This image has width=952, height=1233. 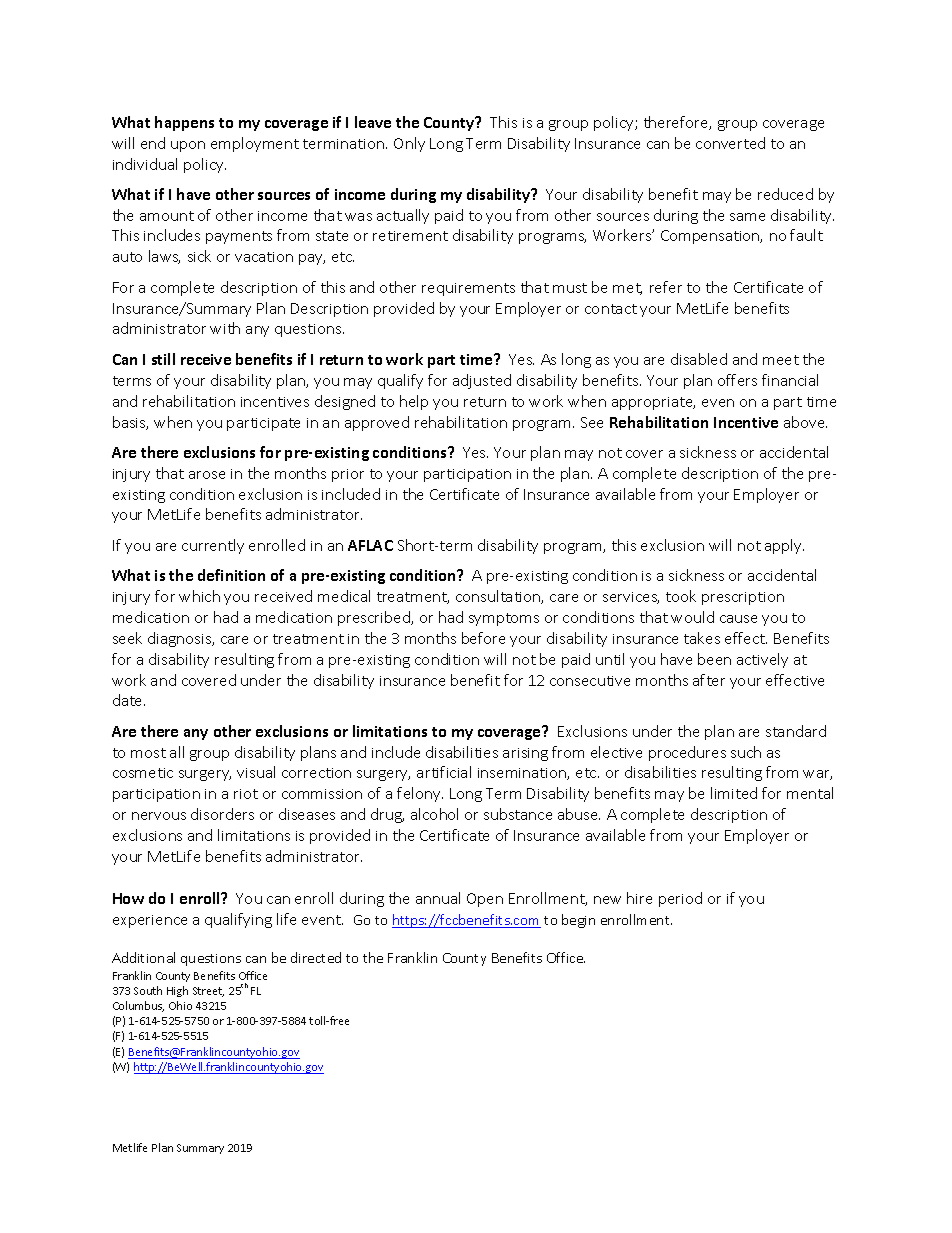 What do you see at coordinates (188, 146) in the image?
I see `upon` at bounding box center [188, 146].
